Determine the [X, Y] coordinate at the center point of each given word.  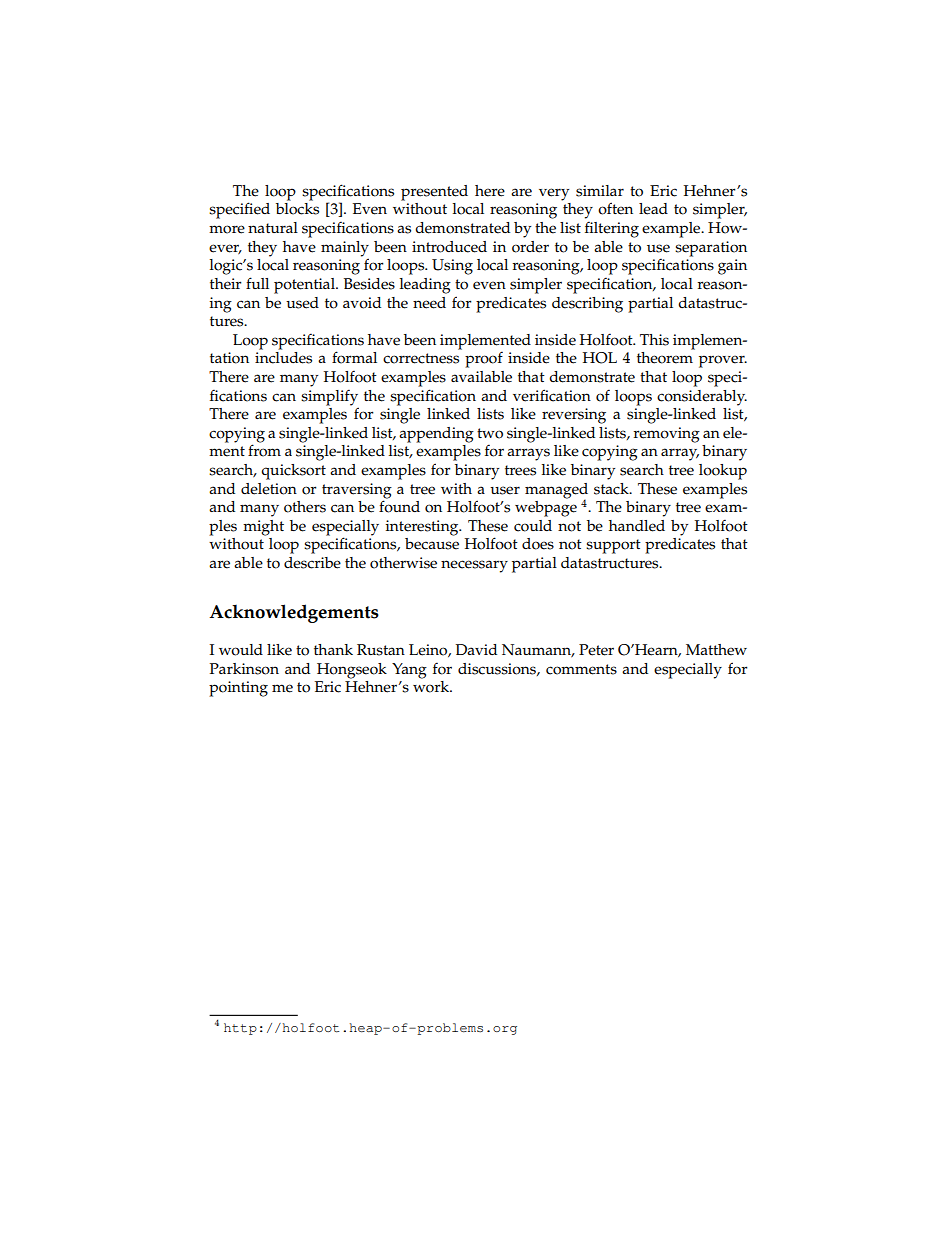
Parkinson [244, 669]
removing [667, 435]
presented [434, 193]
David [476, 649]
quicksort [293, 472]
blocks [297, 209]
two [490, 433]
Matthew [716, 650]
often [615, 208]
